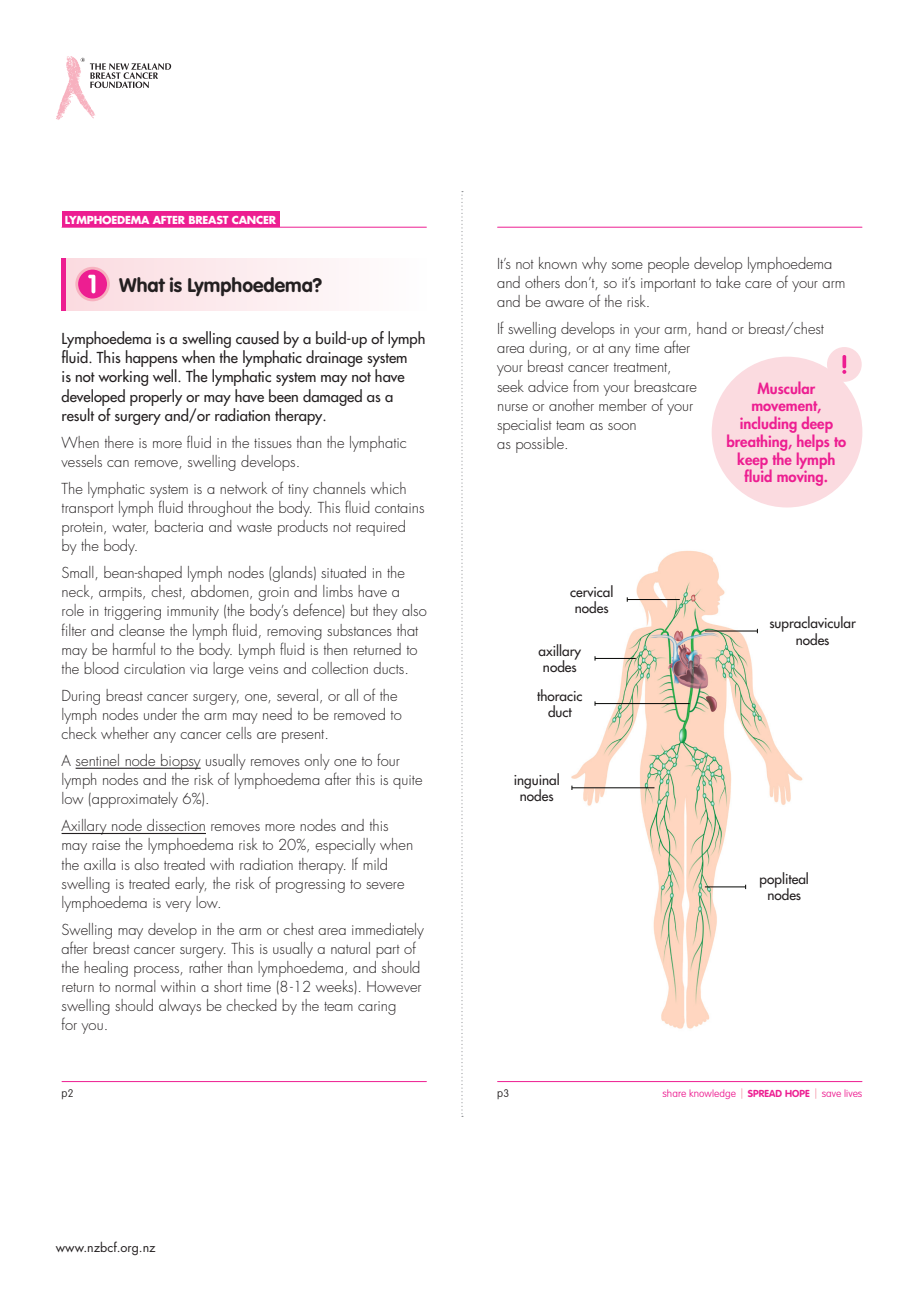 Image resolution: width=924 pixels, height=1308 pixels. What do you see at coordinates (179, 526) in the screenshot?
I see `bacteria` at bounding box center [179, 526].
